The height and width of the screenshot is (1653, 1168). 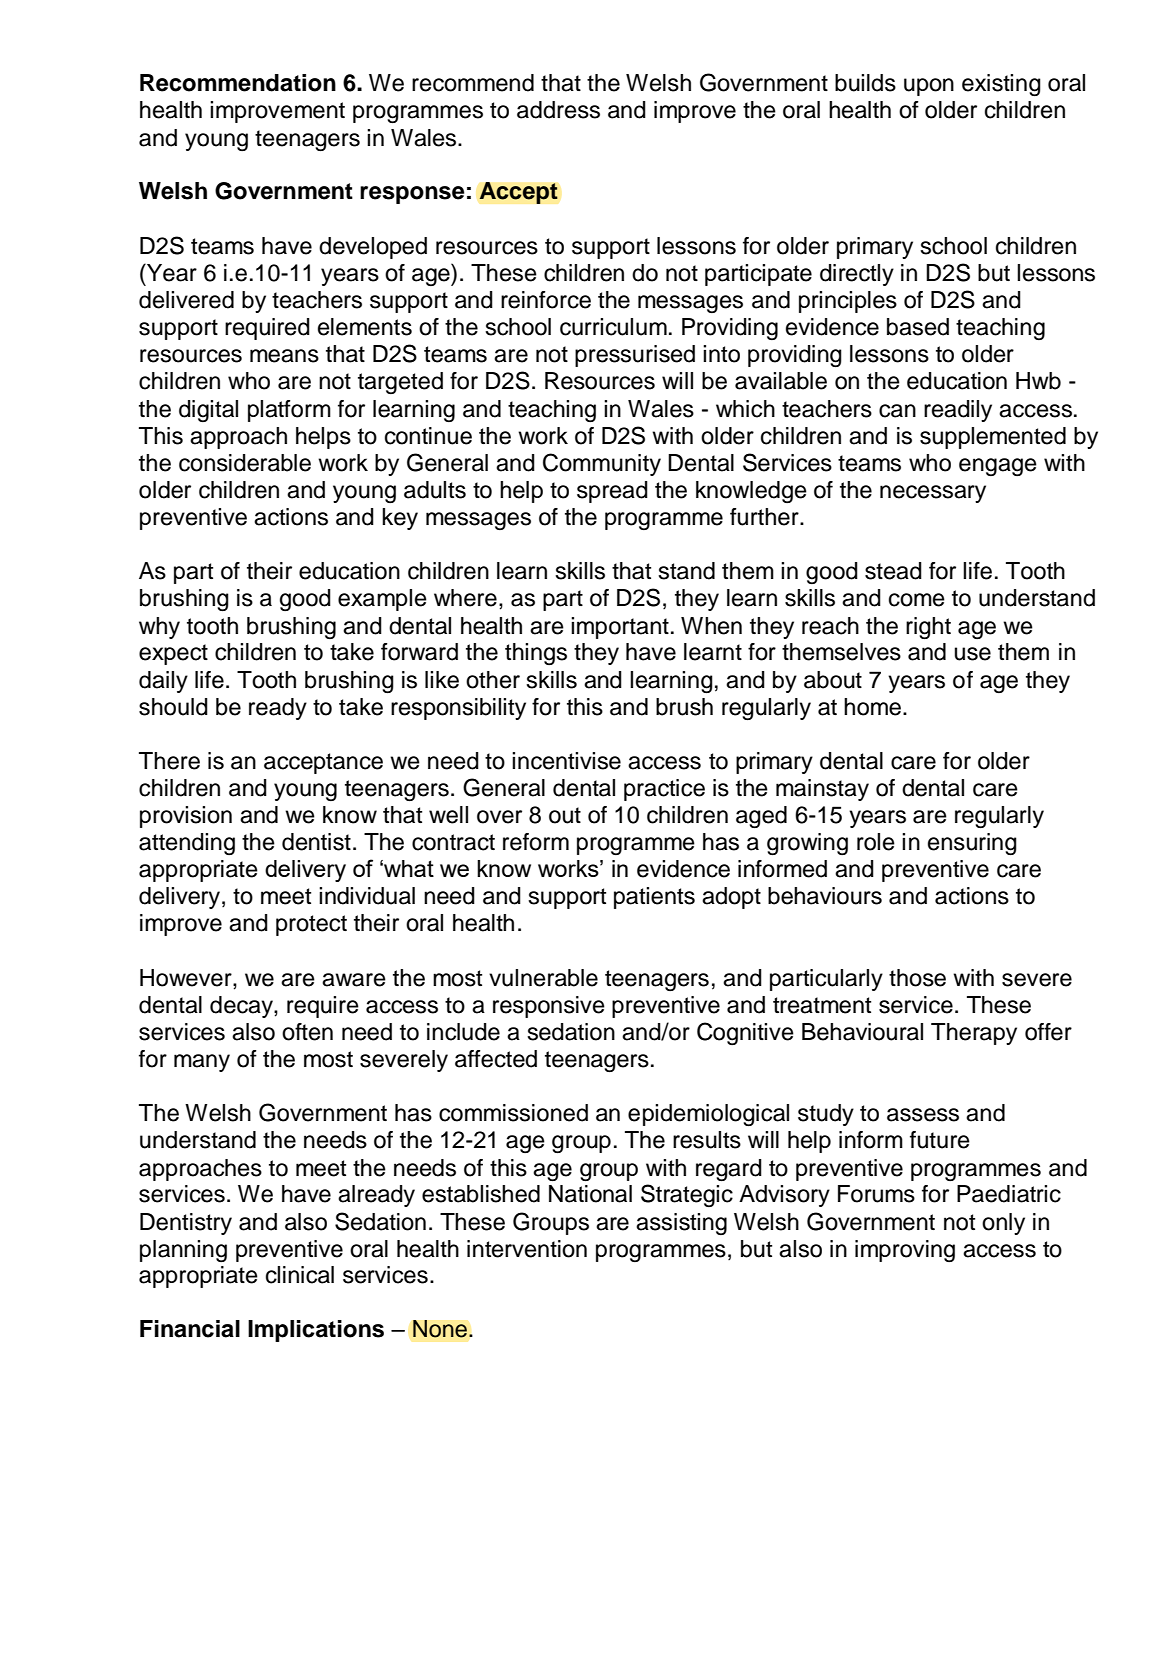 What do you see at coordinates (929, 87) in the screenshot?
I see `upon` at bounding box center [929, 87].
